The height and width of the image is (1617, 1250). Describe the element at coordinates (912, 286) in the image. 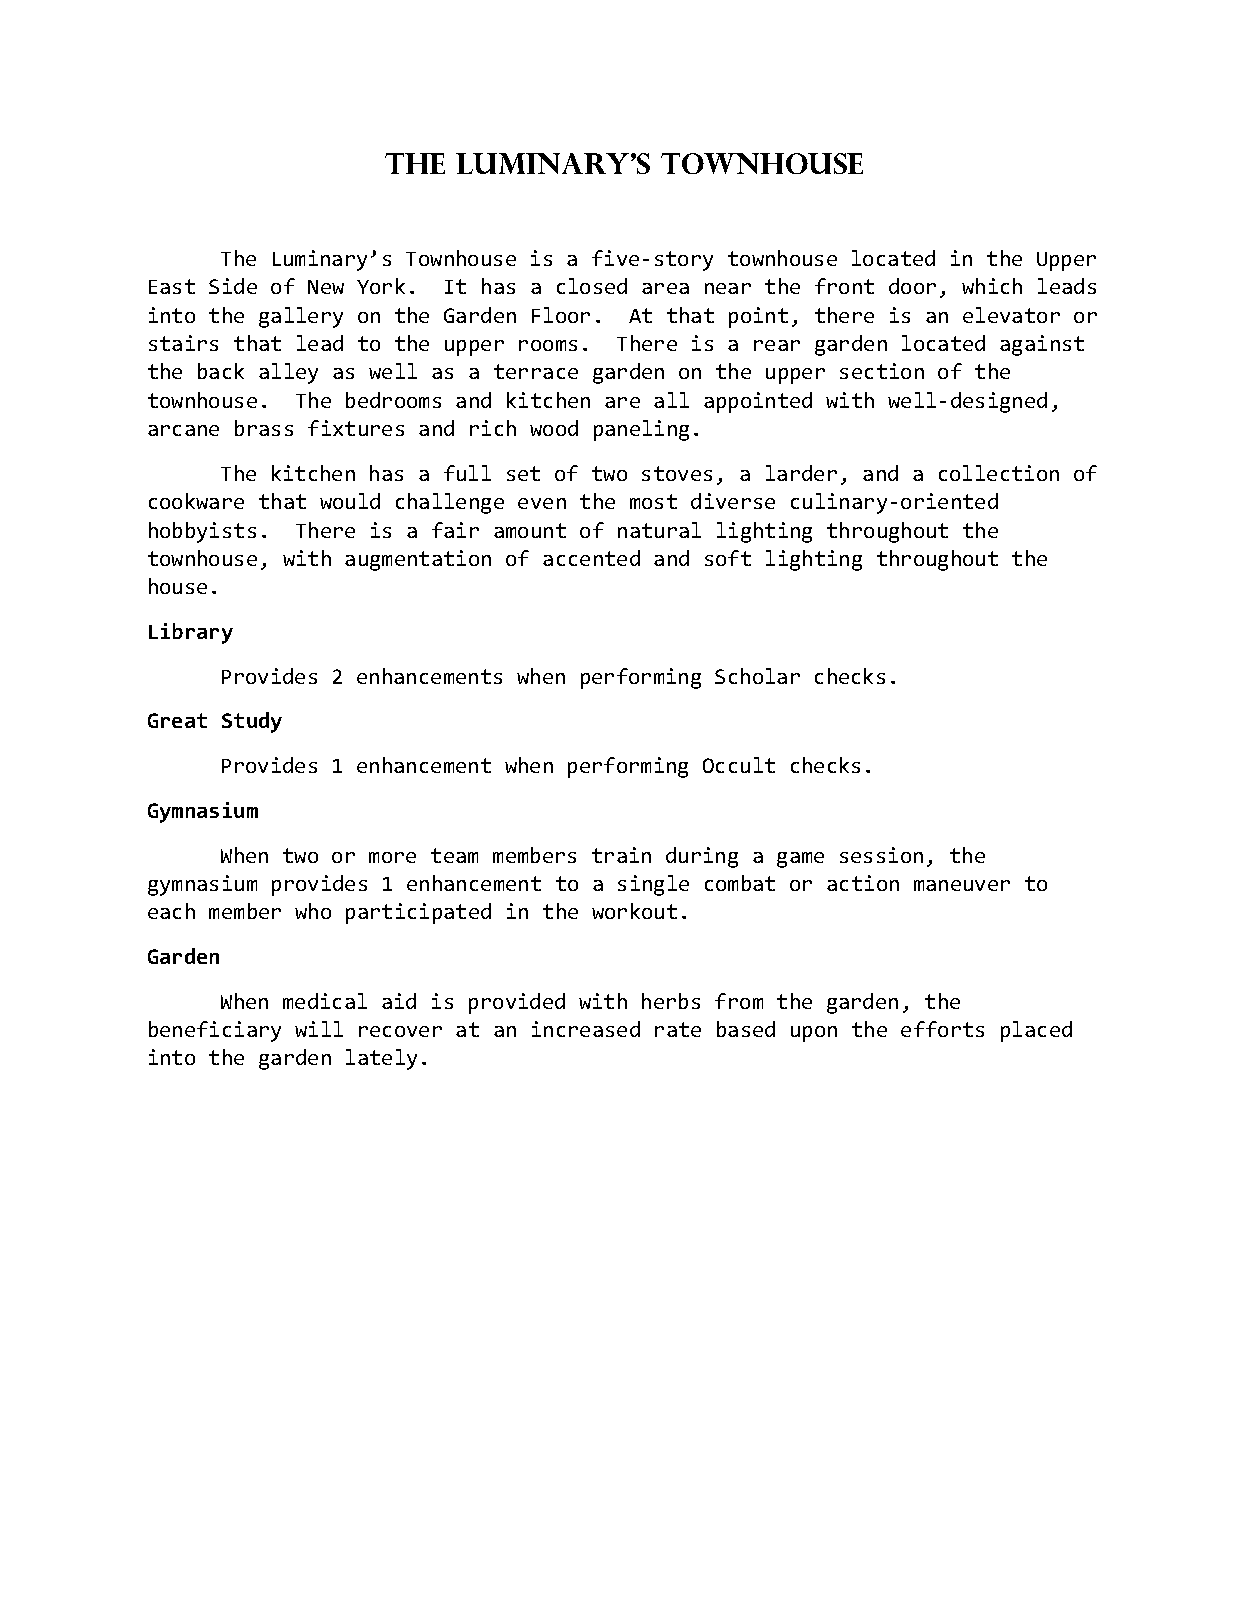

I see `door` at that location.
